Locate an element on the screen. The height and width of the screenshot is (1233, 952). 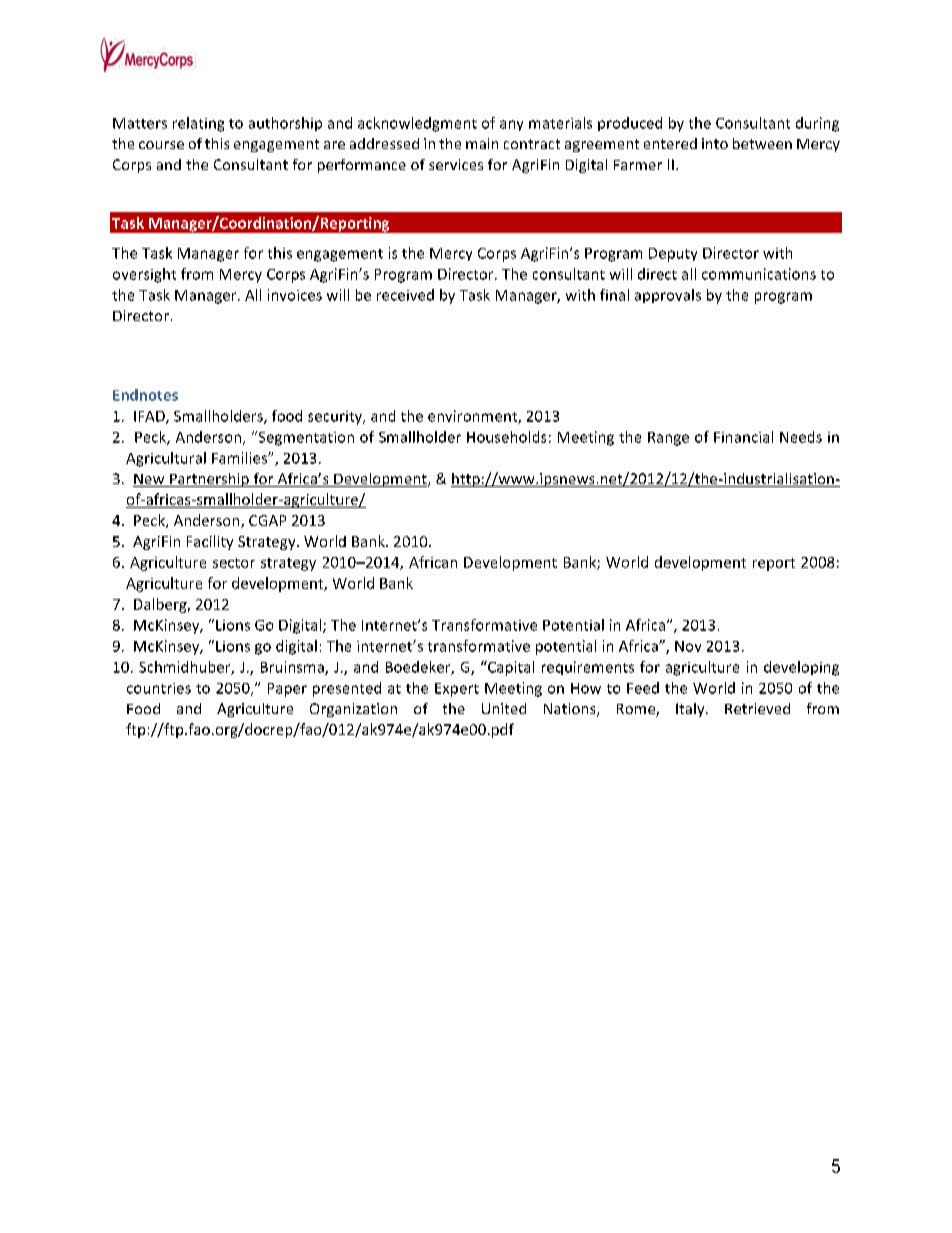
Partnership is located at coordinates (209, 480).
